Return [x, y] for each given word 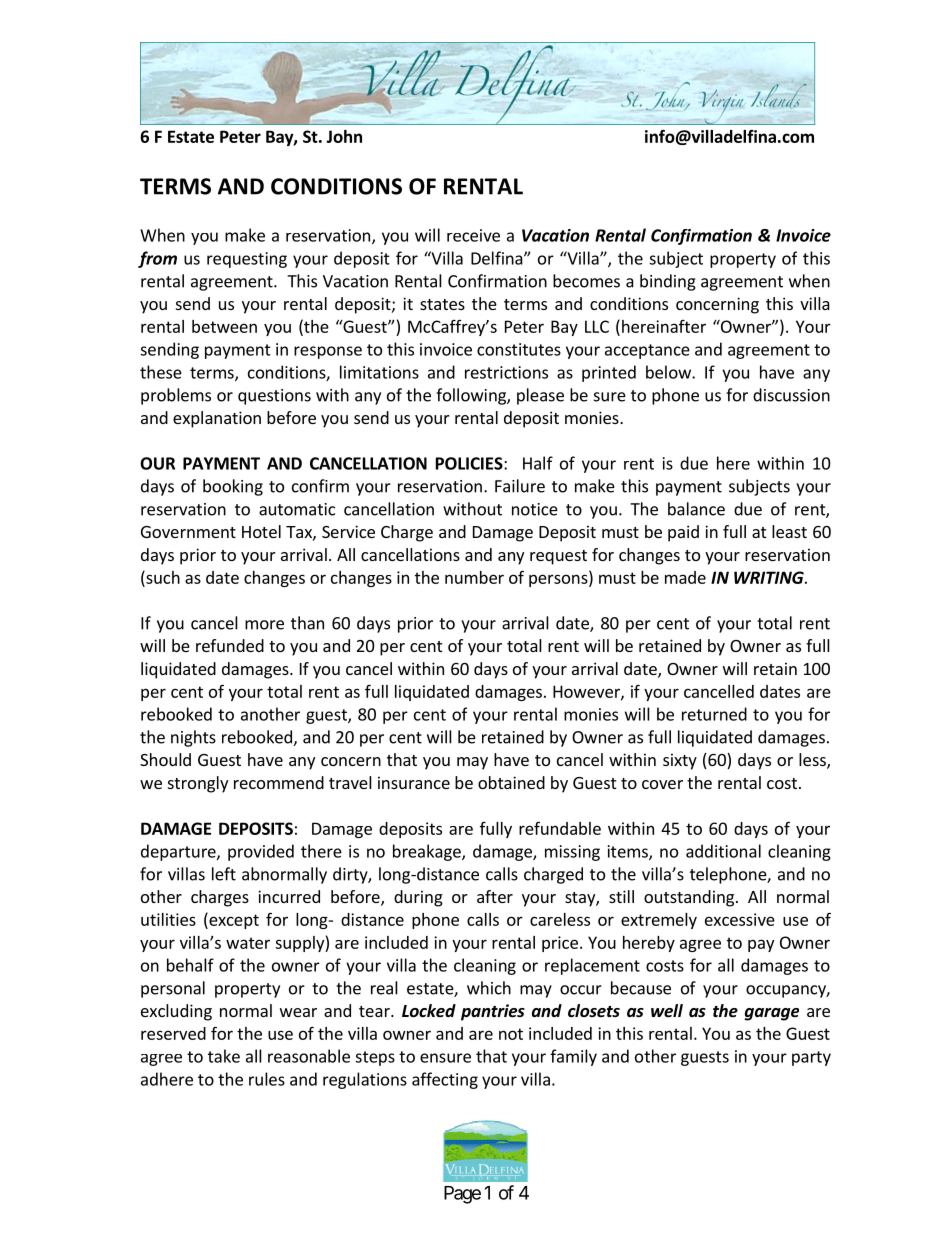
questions [274, 397]
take [224, 1056]
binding [668, 282]
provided [261, 852]
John [344, 136]
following [472, 396]
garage [771, 1014]
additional [723, 851]
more [264, 625]
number [474, 577]
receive [473, 235]
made [685, 577]
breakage [428, 852]
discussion [791, 395]
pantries [493, 1012]
